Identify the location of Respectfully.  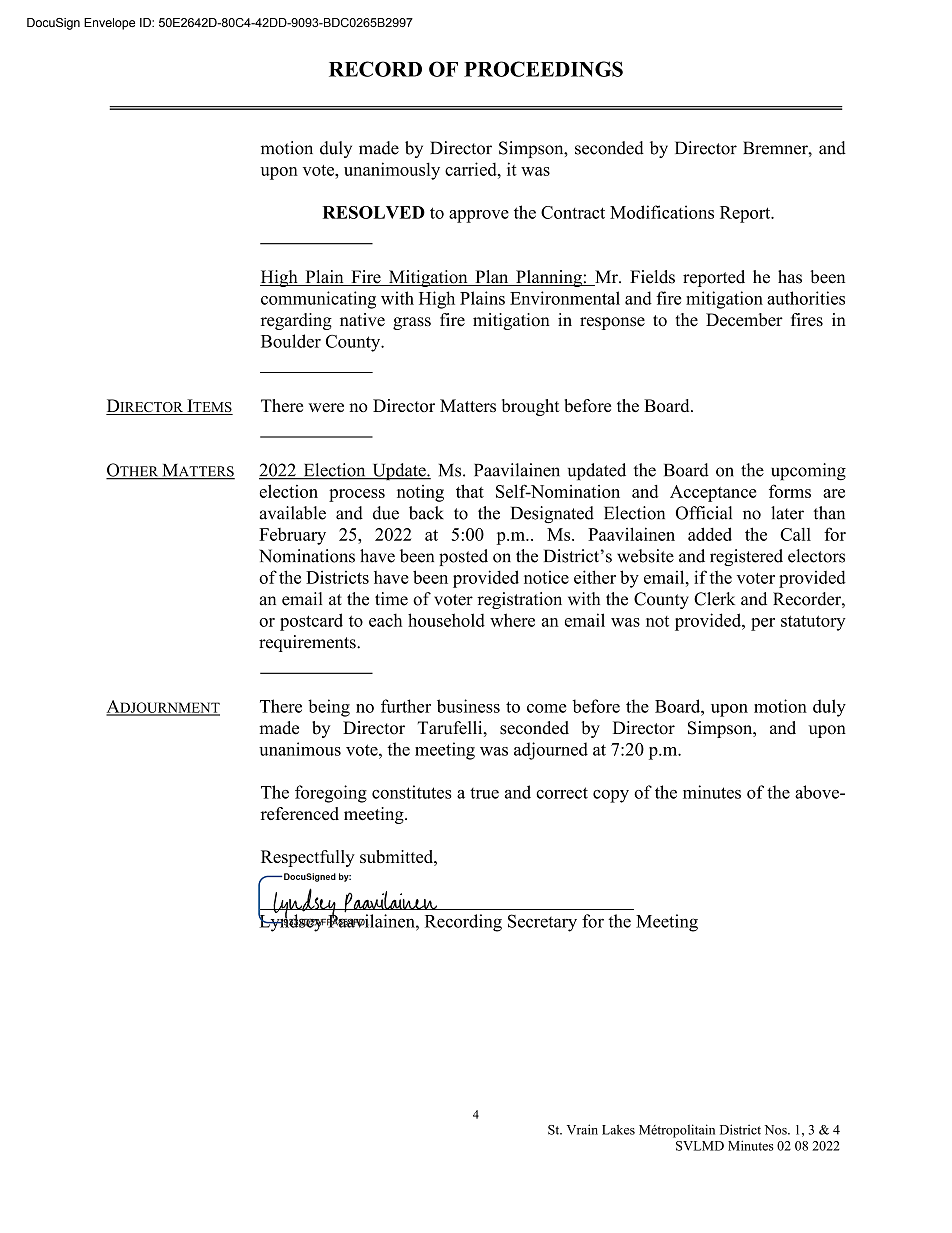
(308, 858).
